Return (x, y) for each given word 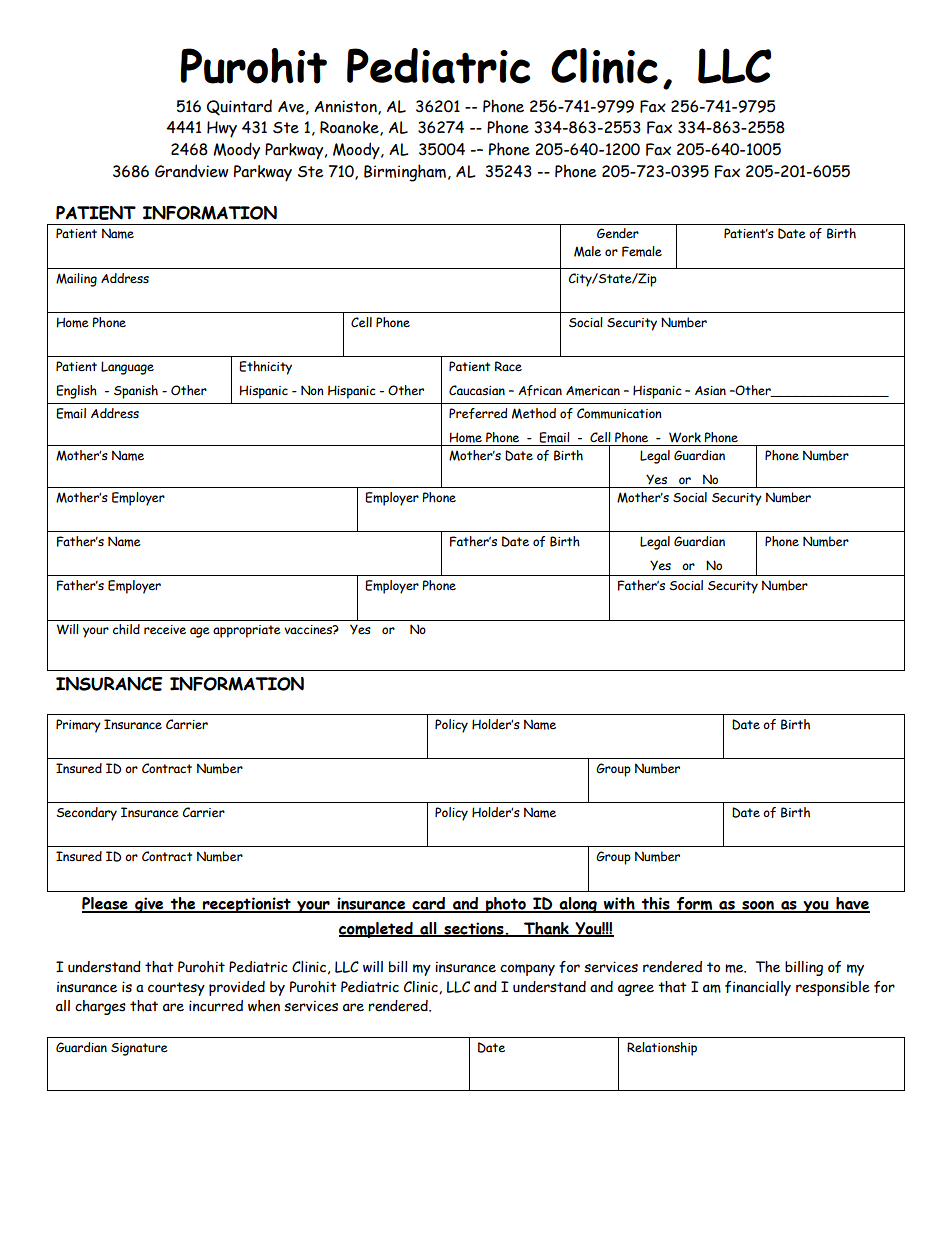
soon (758, 906)
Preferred (478, 413)
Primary (78, 726)
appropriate (247, 631)
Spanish (136, 392)
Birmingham (405, 173)
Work (685, 437)
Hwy (222, 129)
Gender (618, 233)
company (527, 970)
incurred (216, 1006)
